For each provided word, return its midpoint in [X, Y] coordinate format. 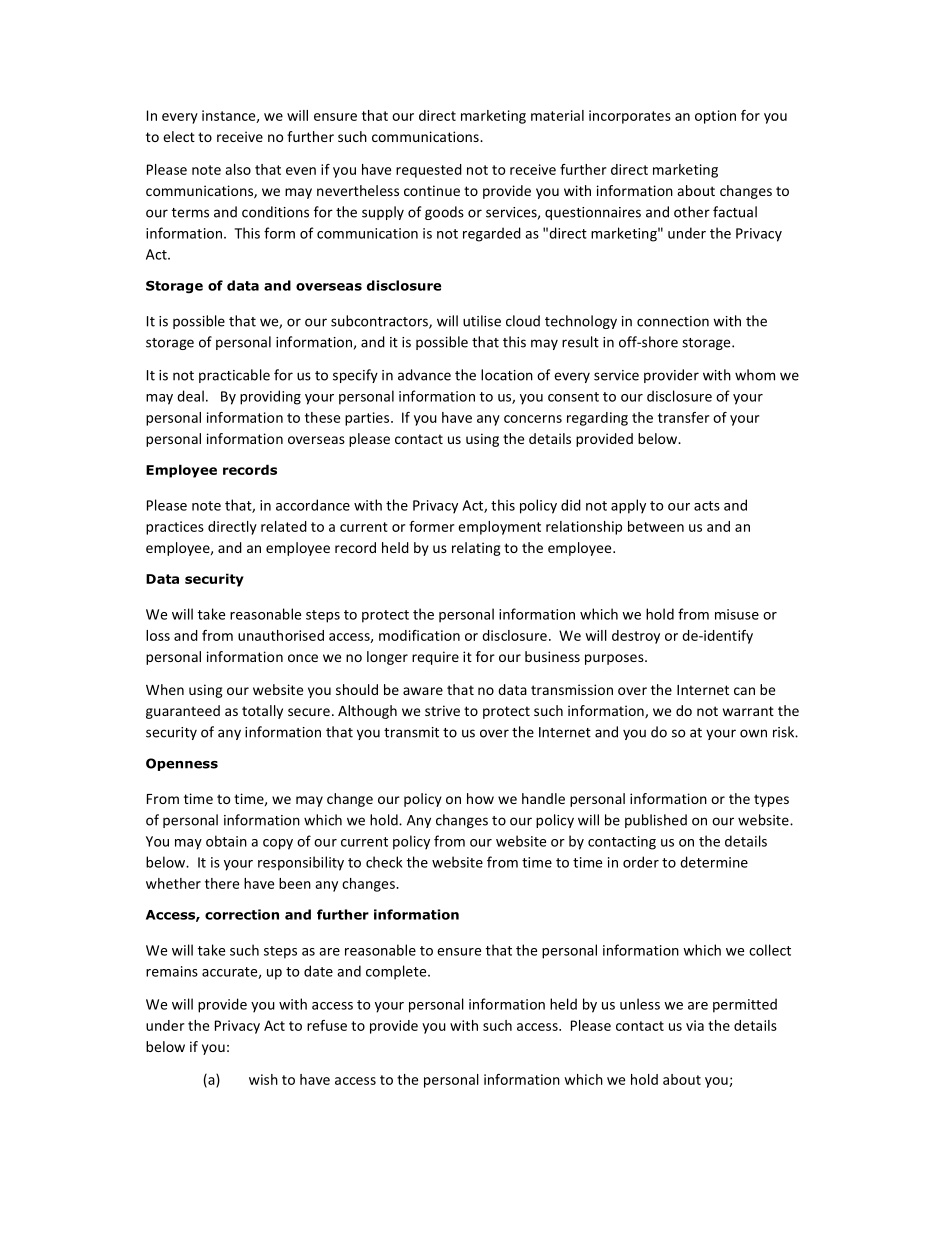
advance [424, 375]
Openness [182, 764]
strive [442, 710]
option [715, 117]
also [238, 169]
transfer [683, 417]
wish [263, 1079]
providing [270, 397]
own [753, 733]
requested [429, 171]
